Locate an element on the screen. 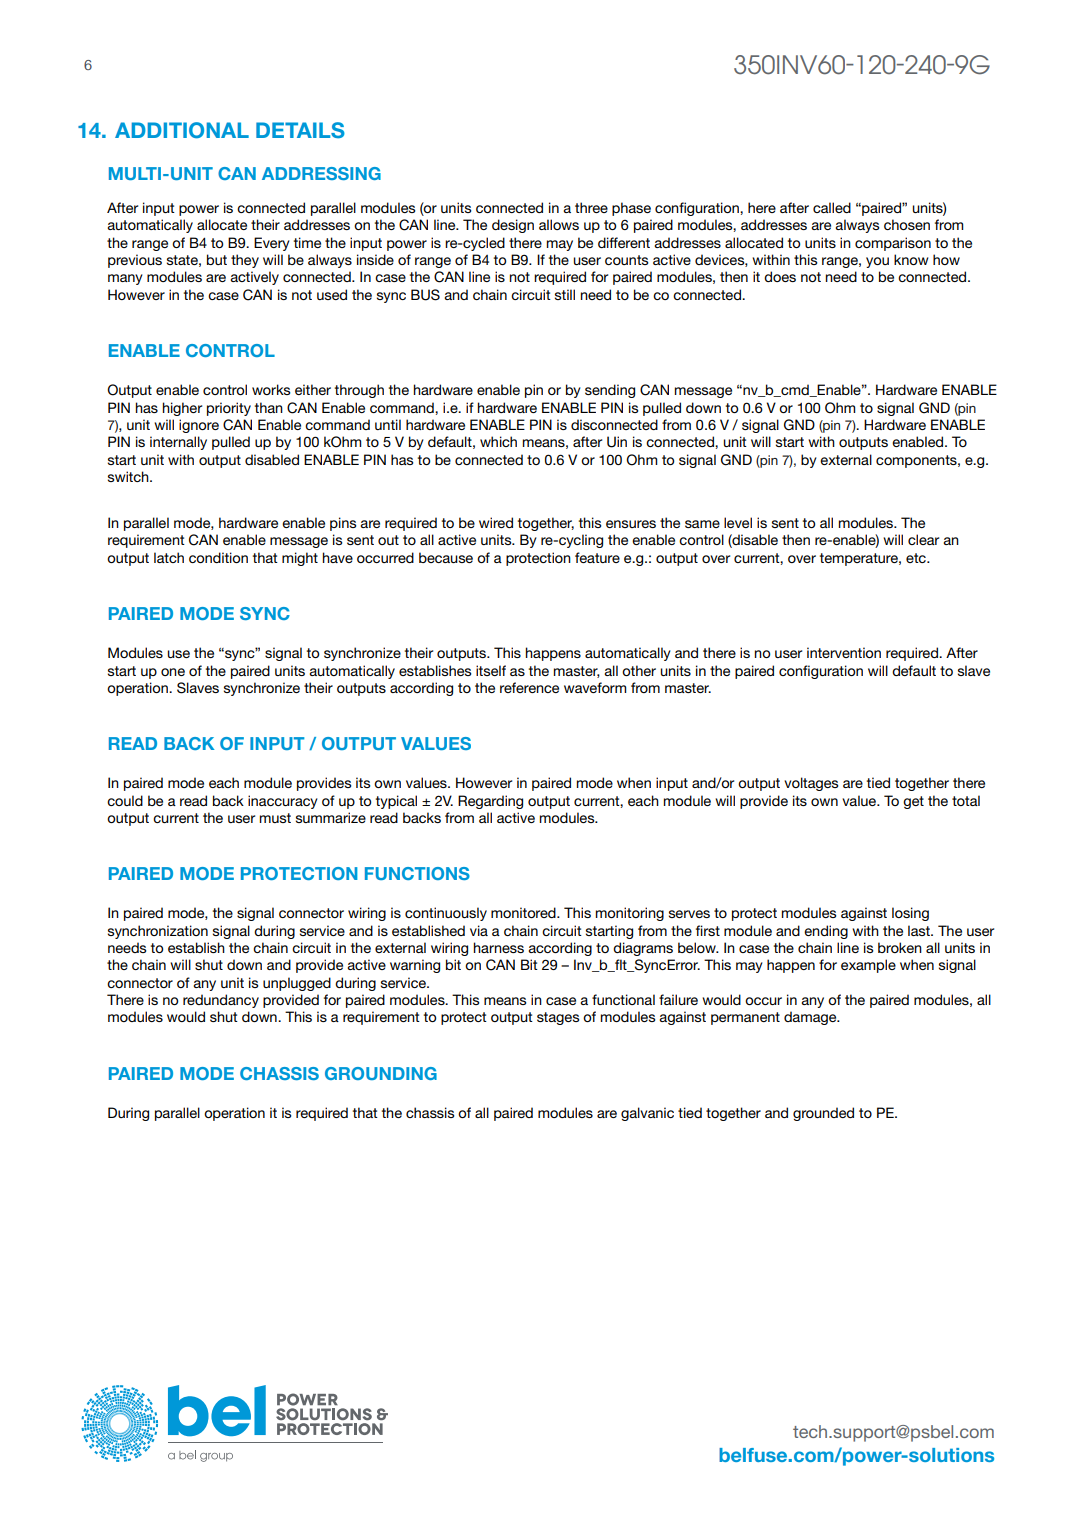  three is located at coordinates (591, 207).
